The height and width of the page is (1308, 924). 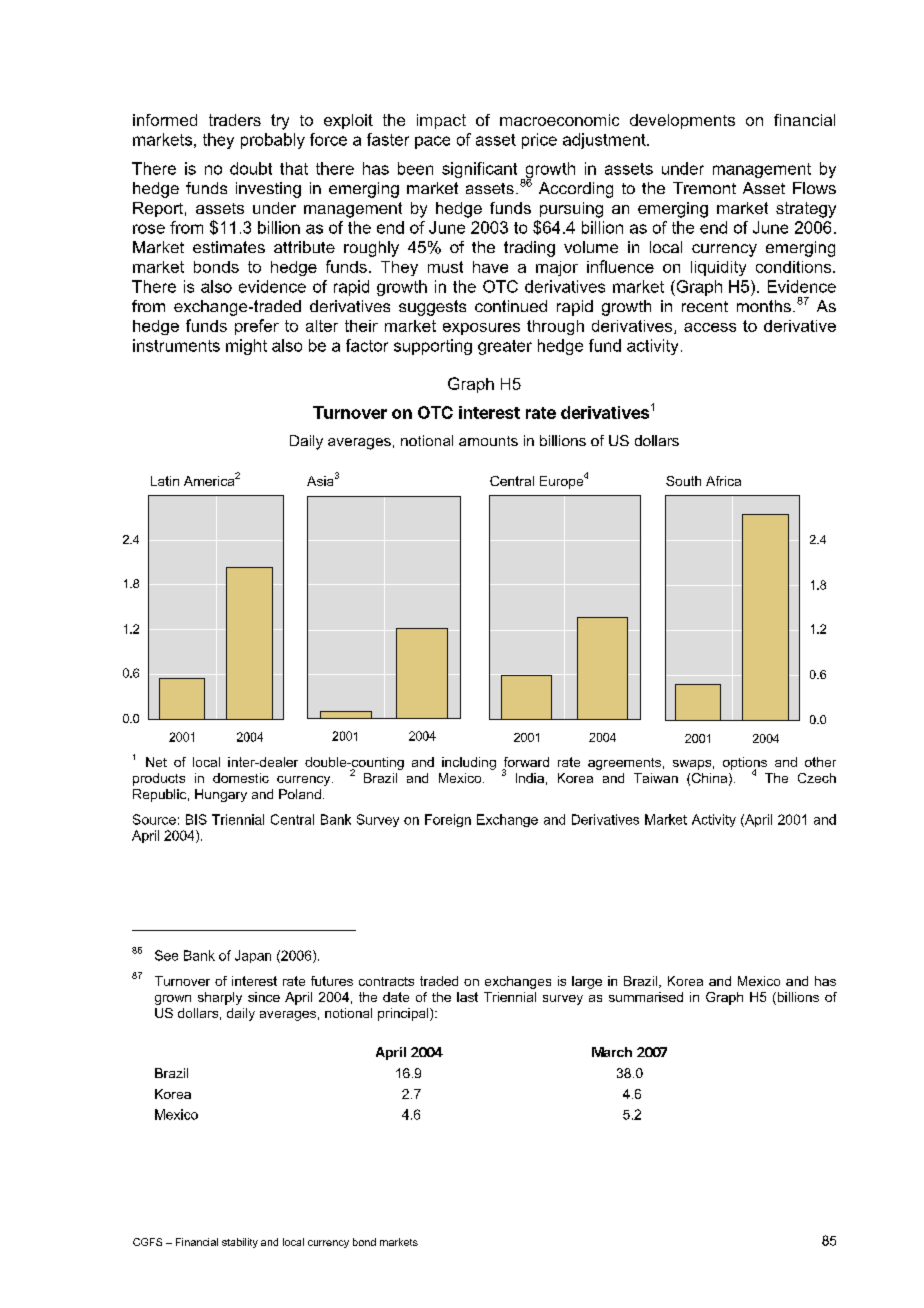 I want to click on developments, so click(x=682, y=121).
